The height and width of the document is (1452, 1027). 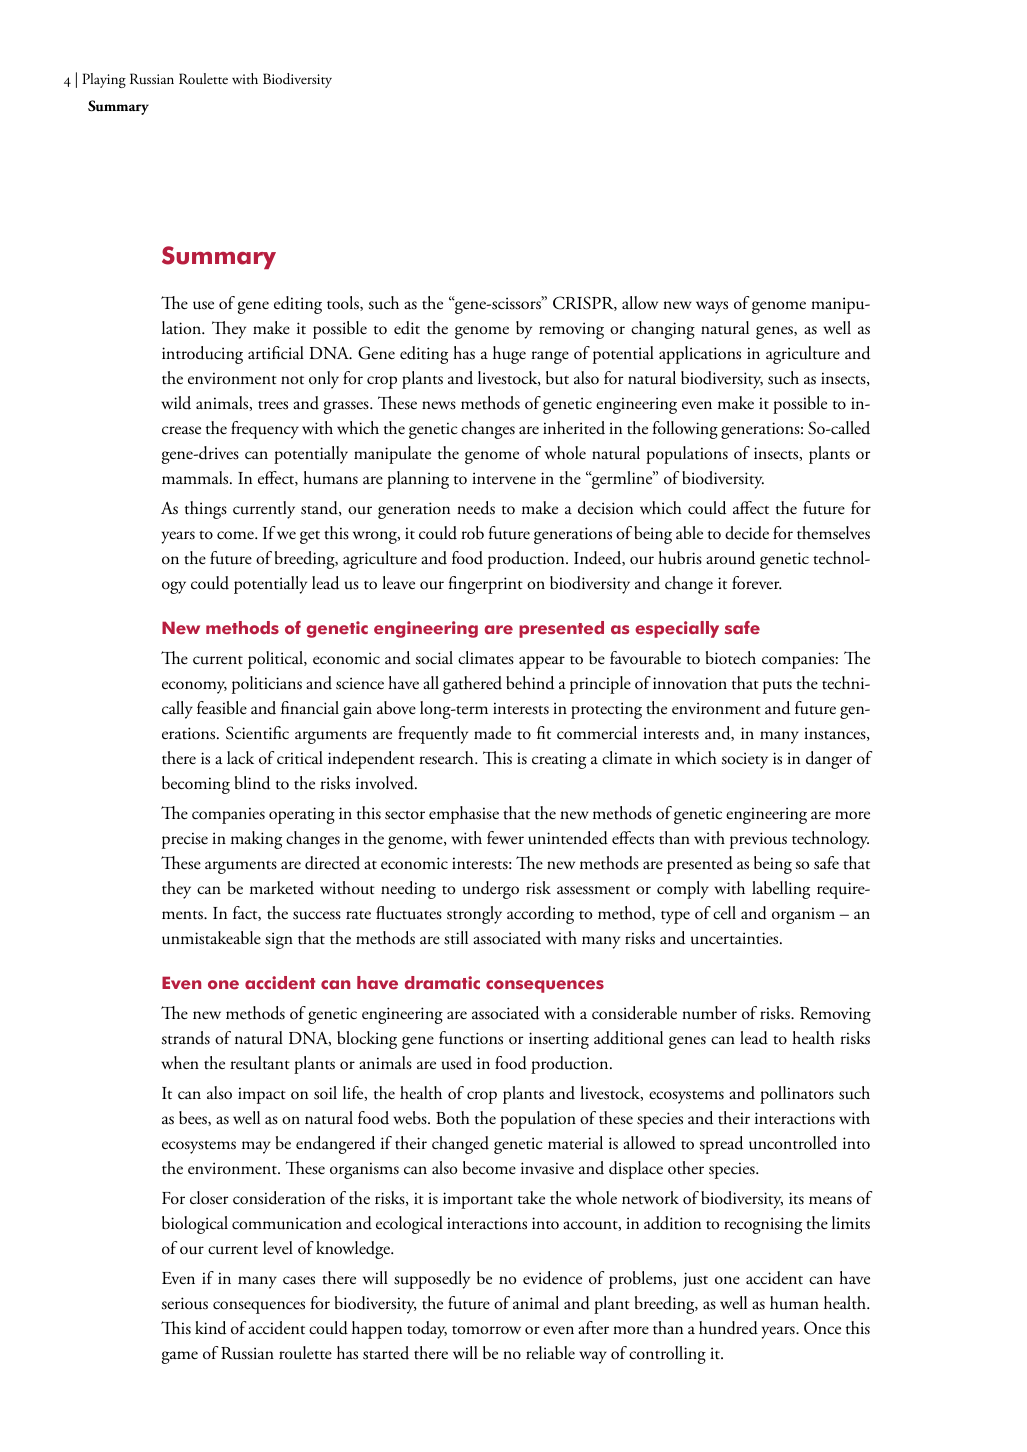 What do you see at coordinates (194, 687) in the document?
I see `economy` at bounding box center [194, 687].
